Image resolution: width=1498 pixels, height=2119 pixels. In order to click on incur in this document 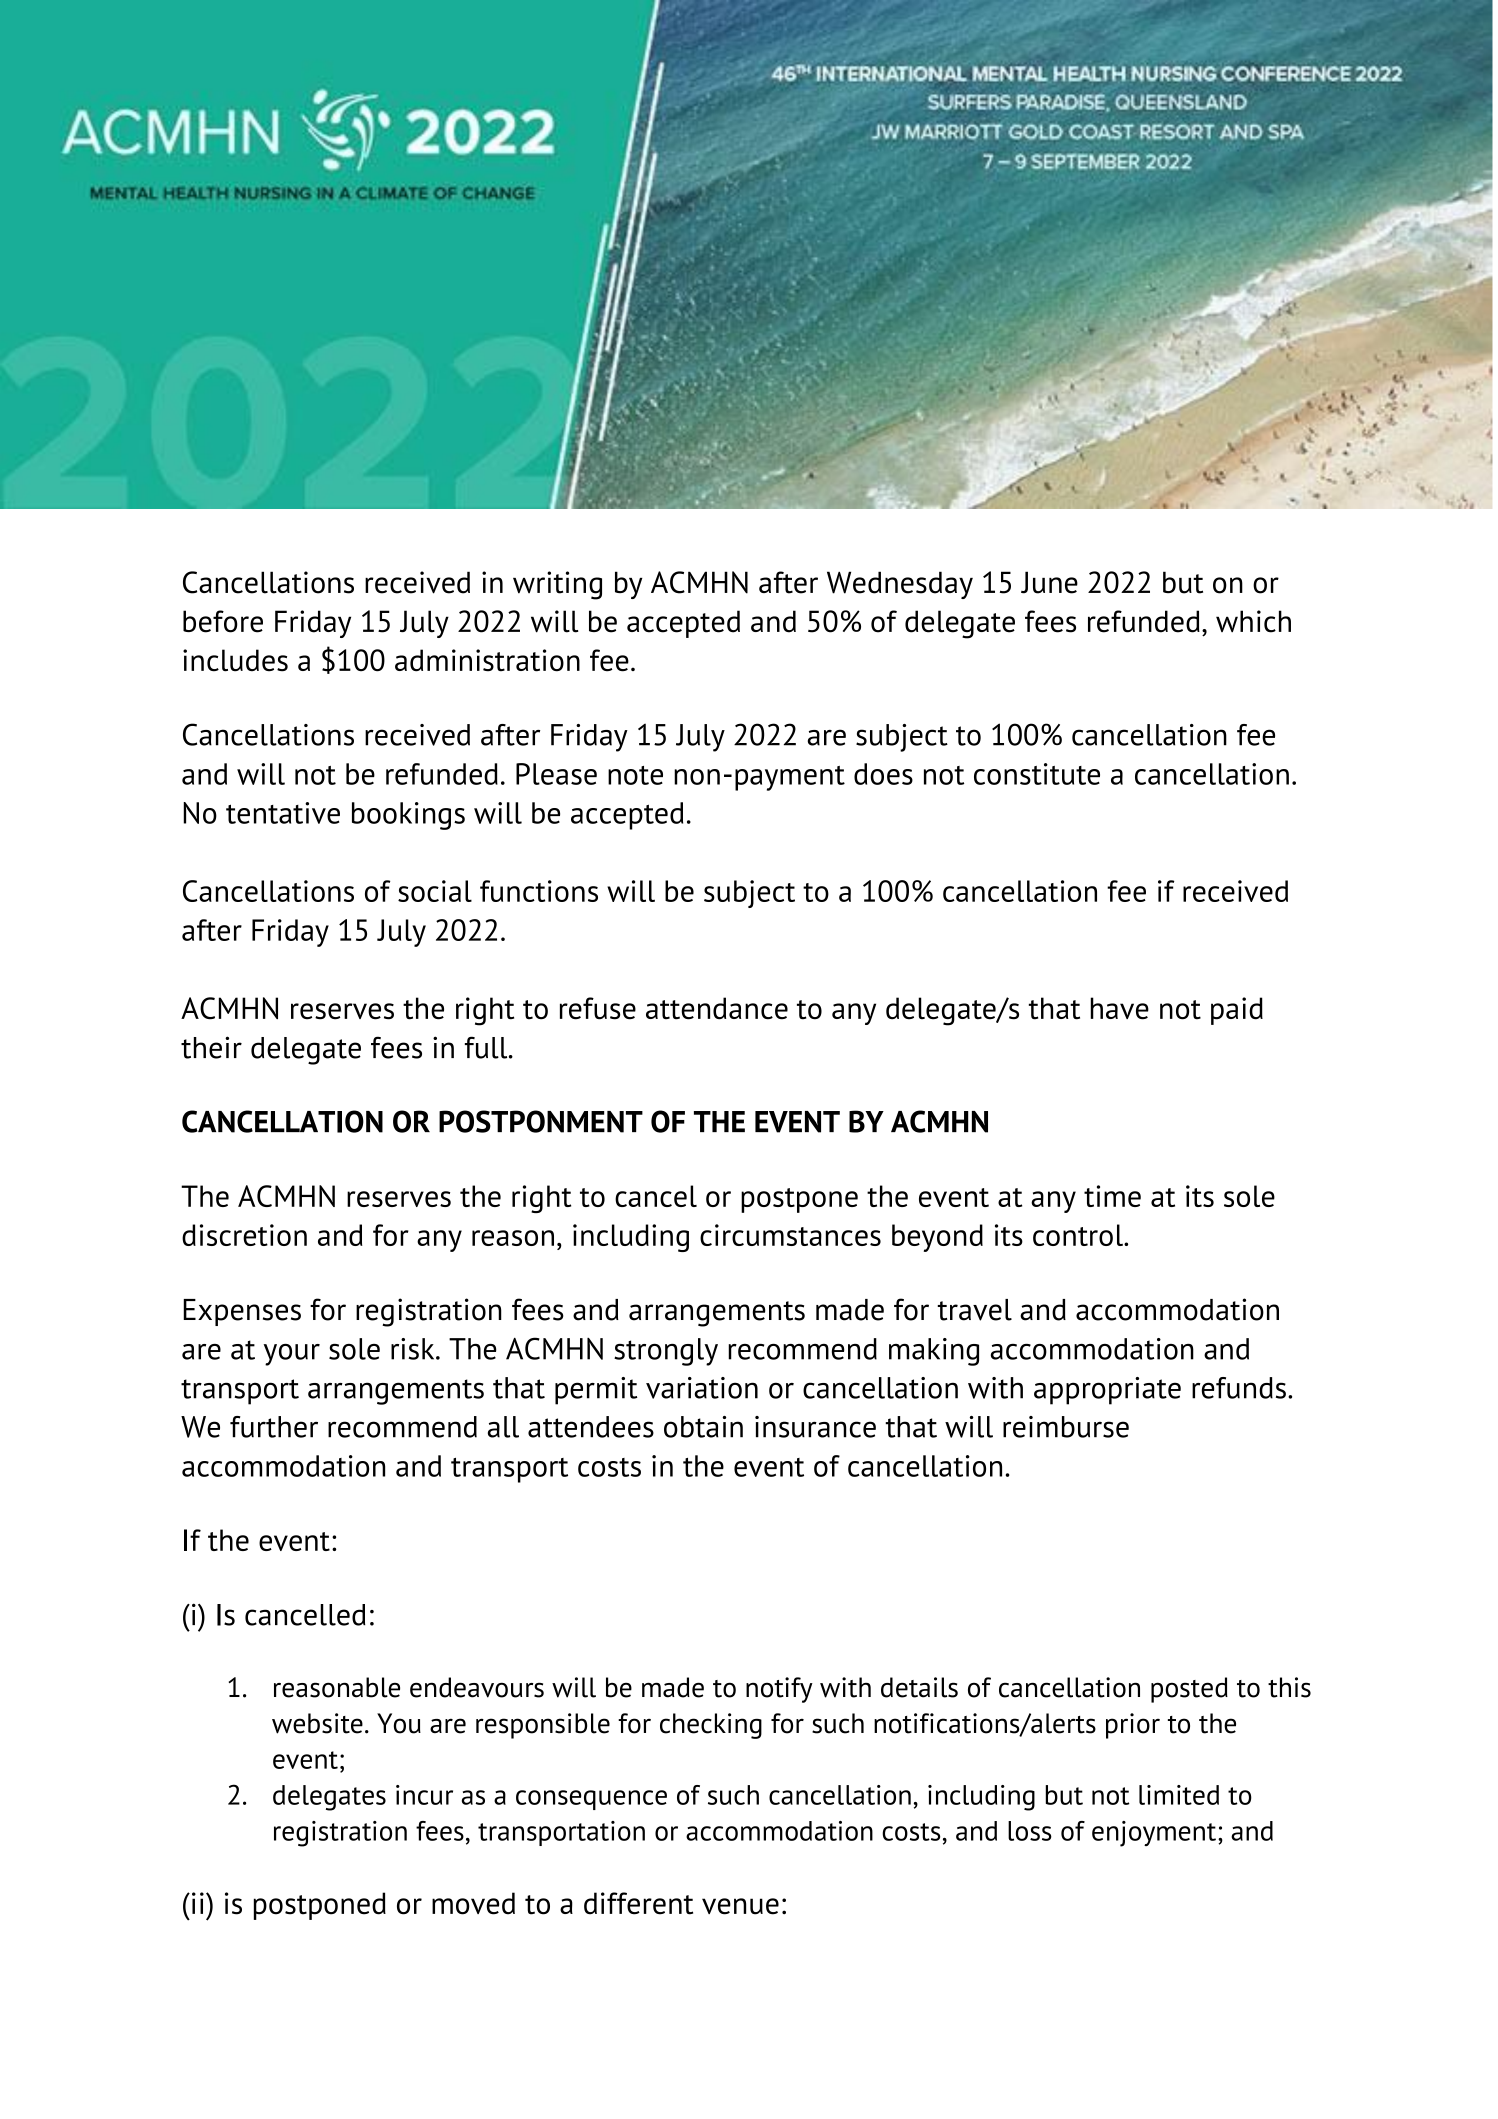, I will do `click(424, 1795)`.
